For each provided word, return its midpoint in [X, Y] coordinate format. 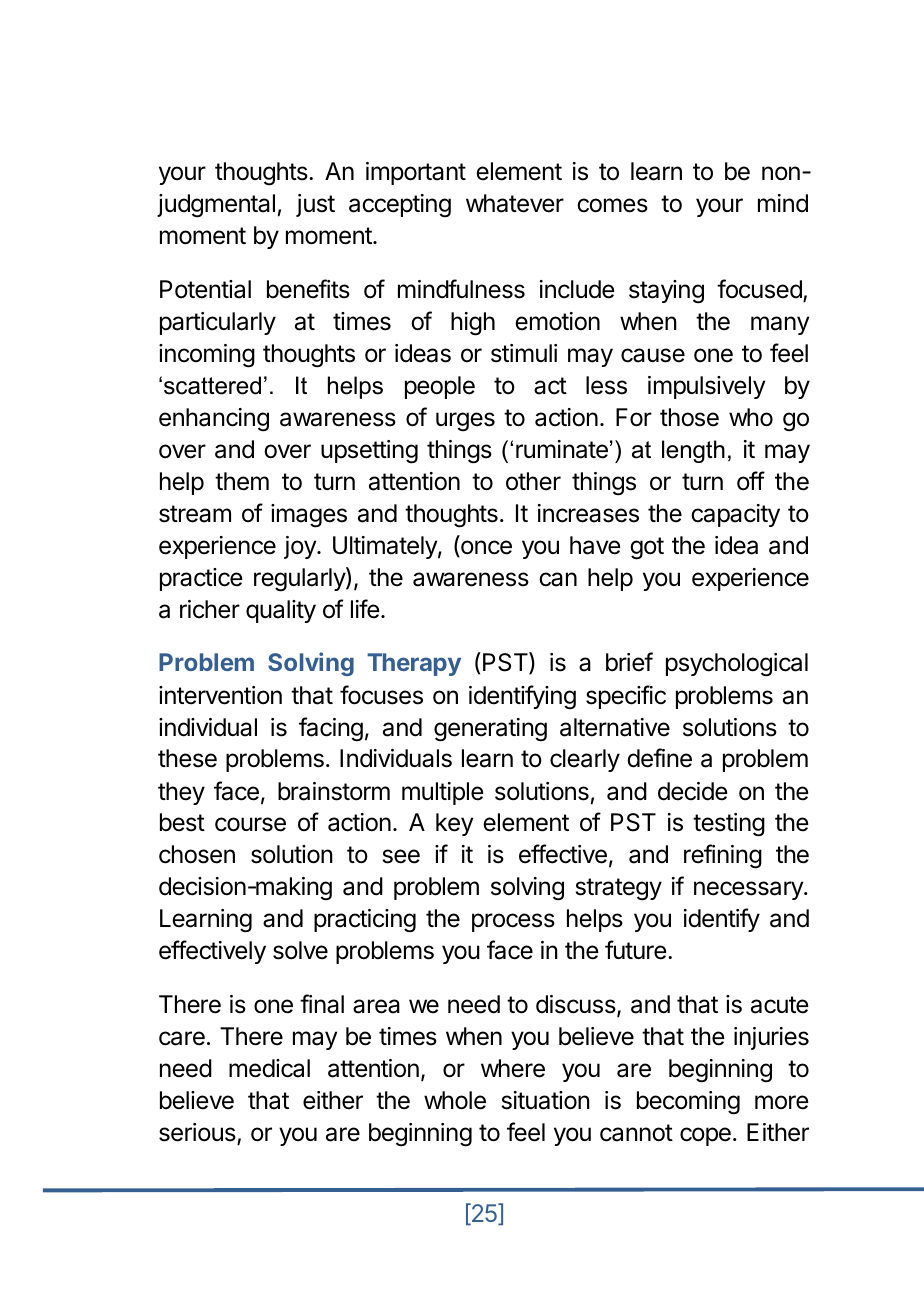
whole [455, 1100]
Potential [205, 289]
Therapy [414, 664]
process [513, 922]
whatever [515, 203]
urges [465, 422]
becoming [688, 1103]
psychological [737, 665]
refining [723, 856]
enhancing [214, 420]
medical [269, 1068]
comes [612, 205]
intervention [220, 695]
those [689, 417]
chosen [197, 854]
